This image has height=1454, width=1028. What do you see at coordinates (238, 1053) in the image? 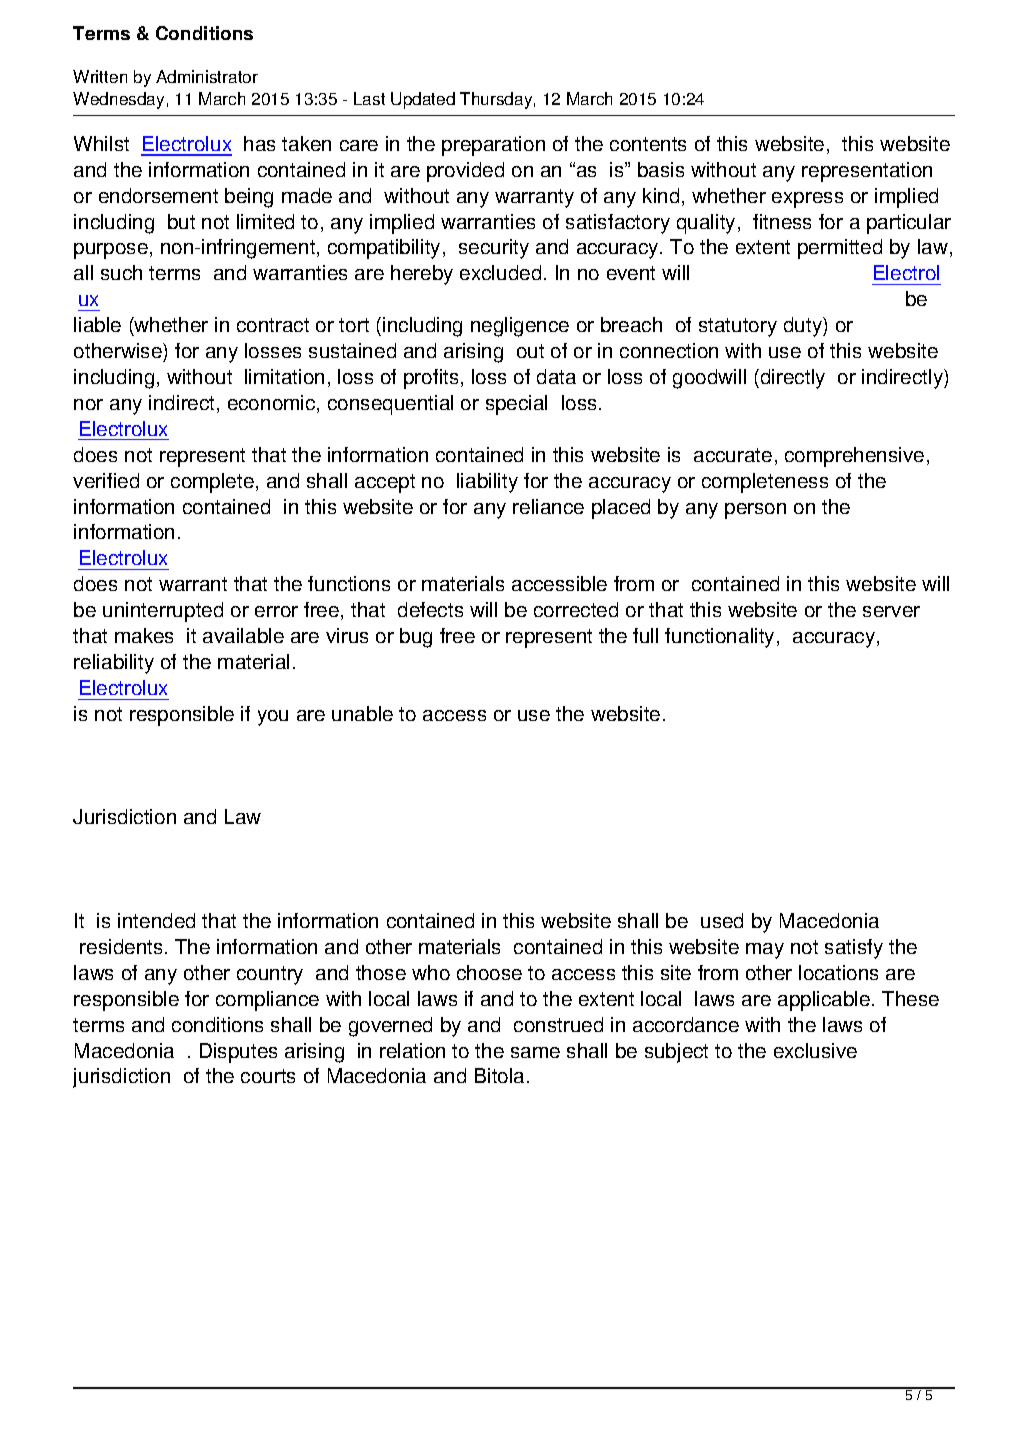
I see `Disputes` at bounding box center [238, 1053].
